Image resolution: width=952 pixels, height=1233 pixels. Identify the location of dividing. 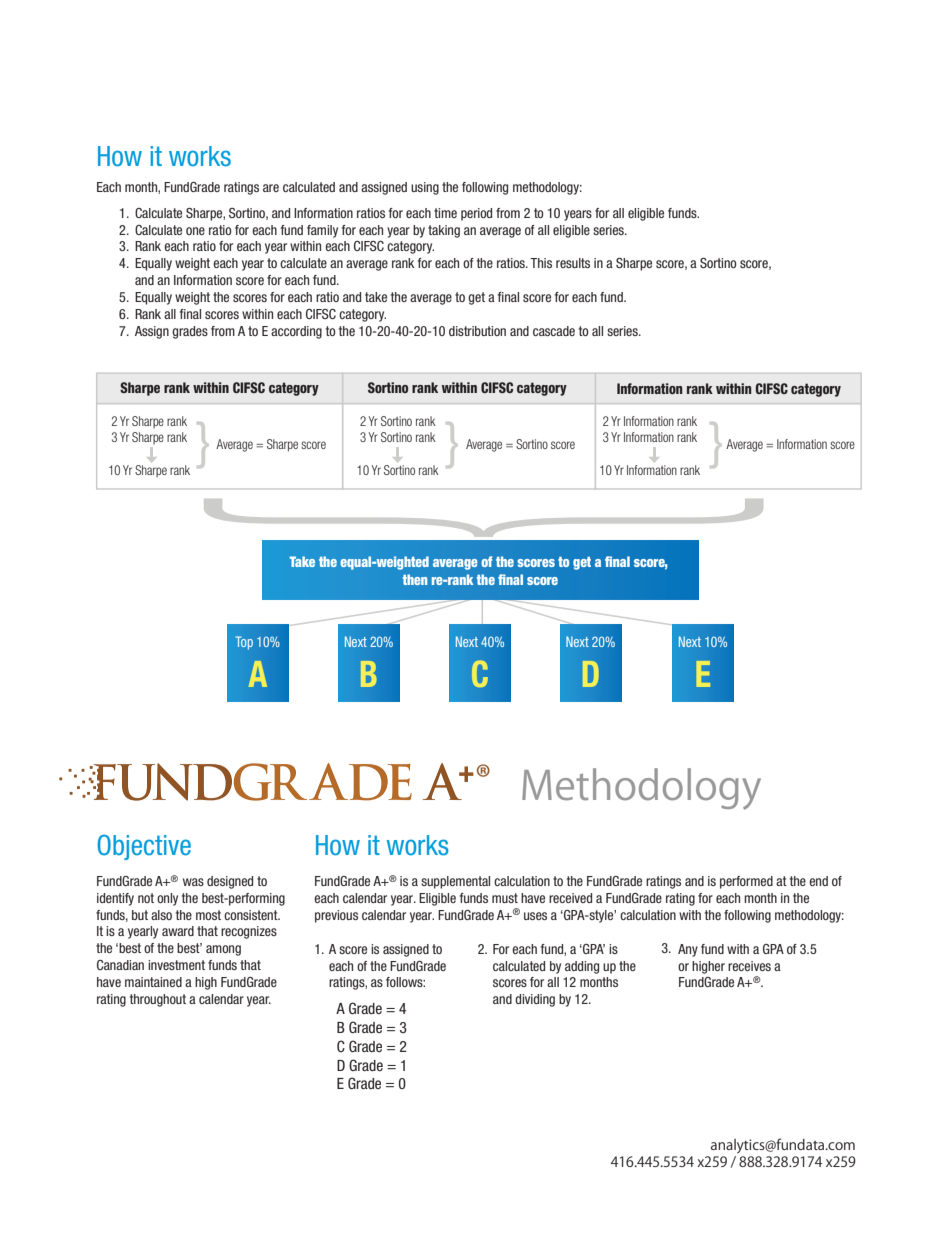
(535, 1000).
